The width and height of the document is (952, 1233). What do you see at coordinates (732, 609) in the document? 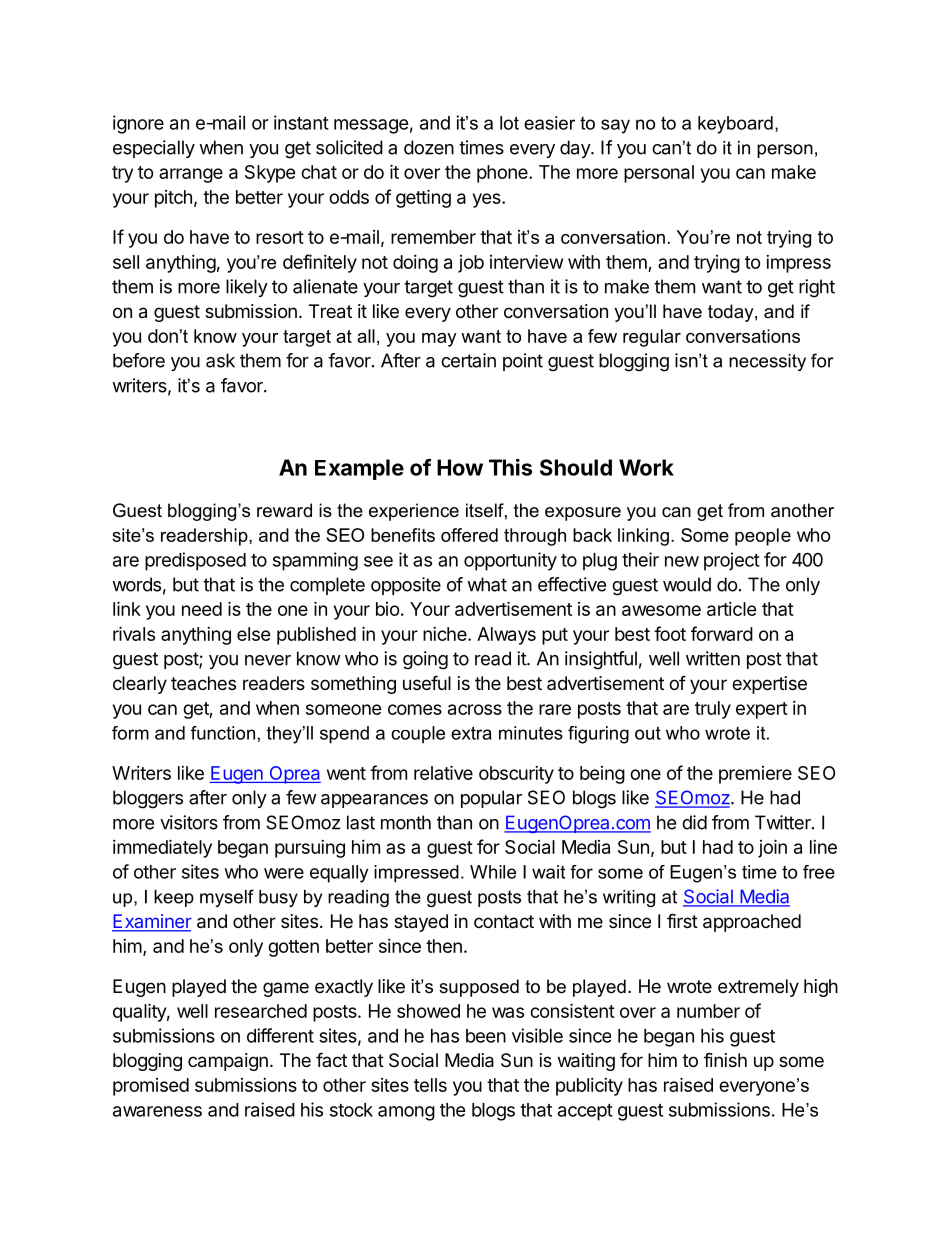
I see `article` at bounding box center [732, 609].
